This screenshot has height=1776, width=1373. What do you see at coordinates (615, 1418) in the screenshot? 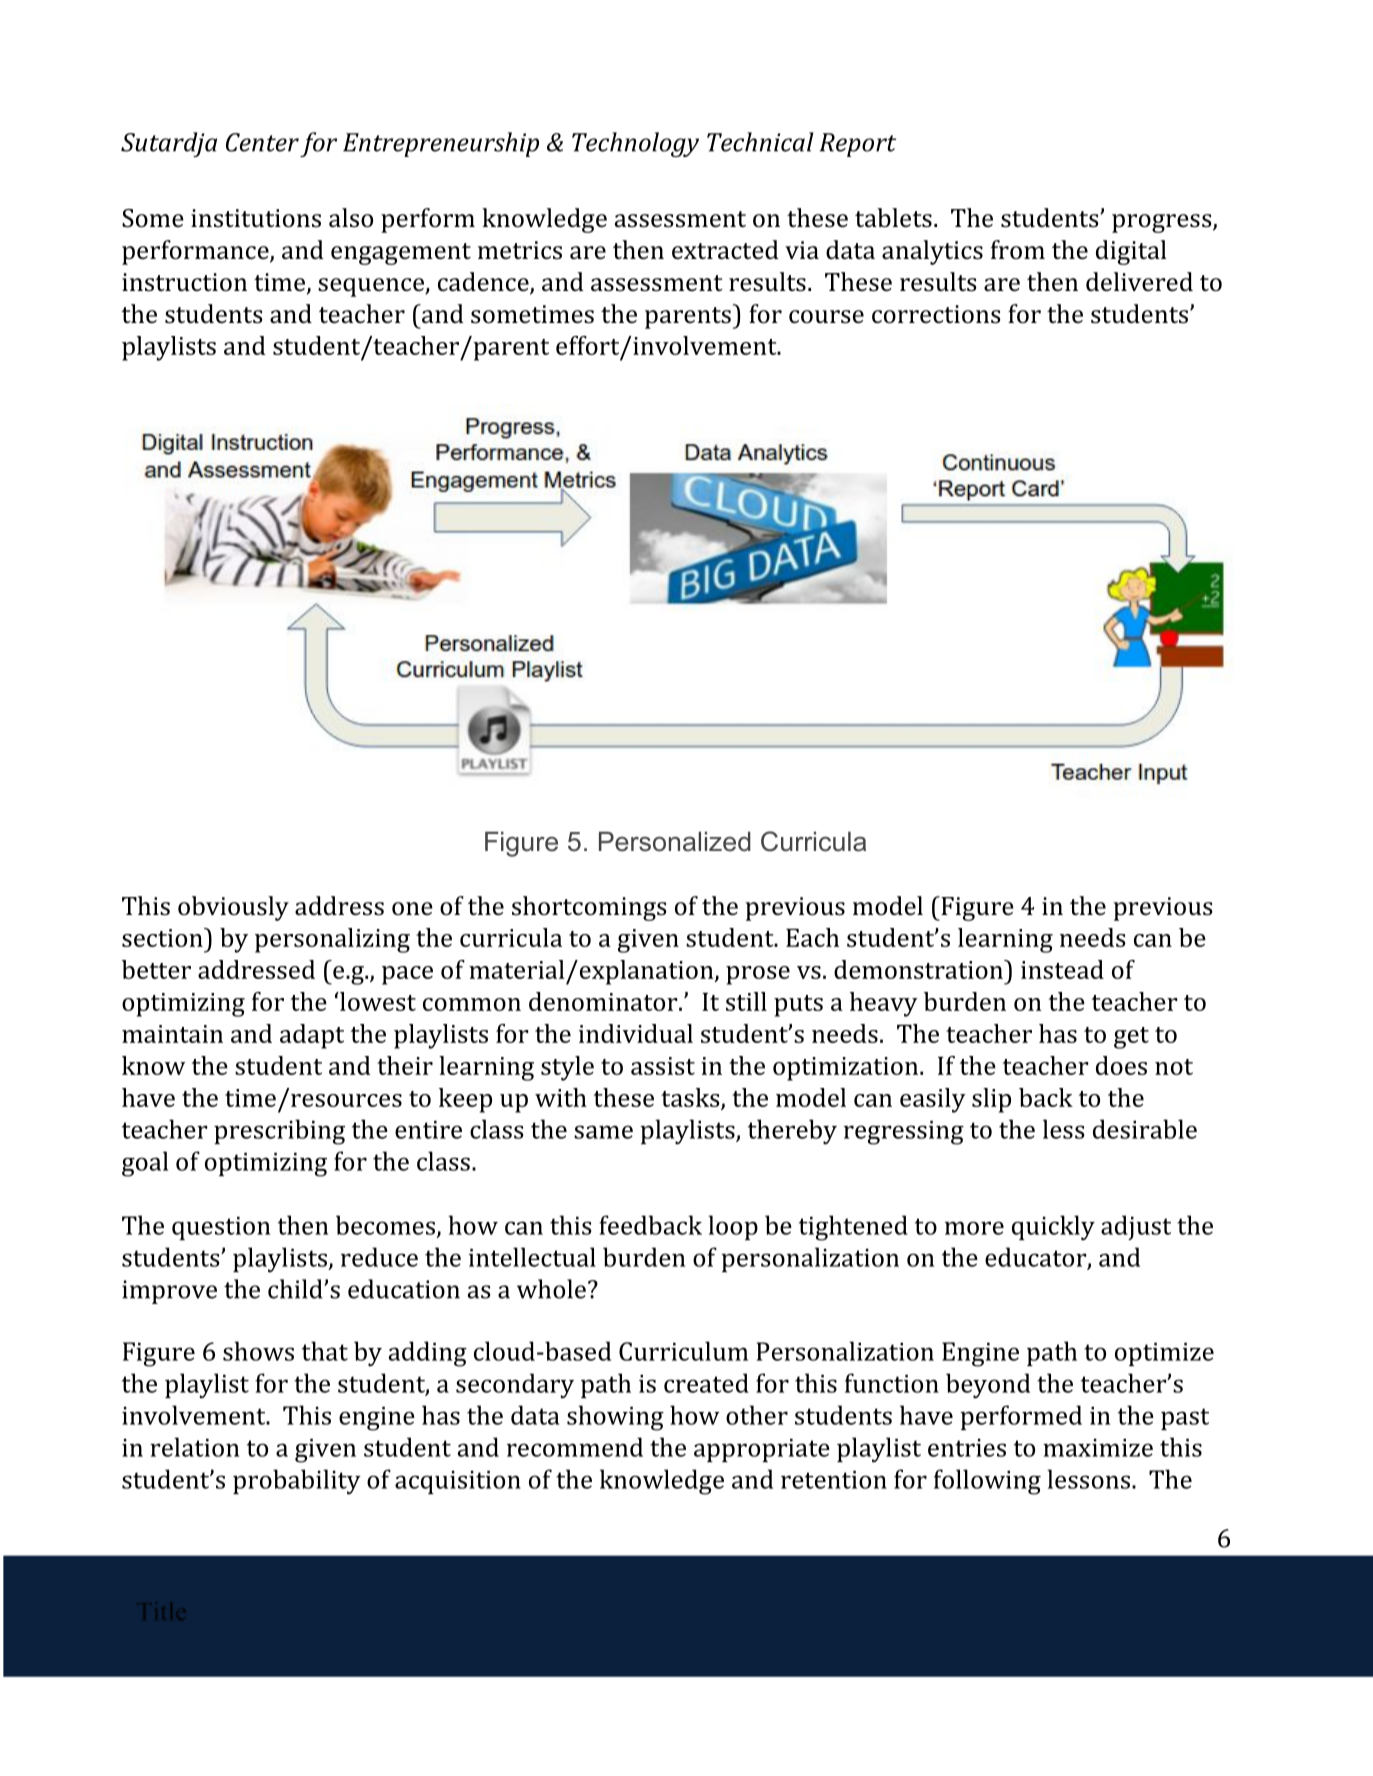
I see `showing` at bounding box center [615, 1418].
